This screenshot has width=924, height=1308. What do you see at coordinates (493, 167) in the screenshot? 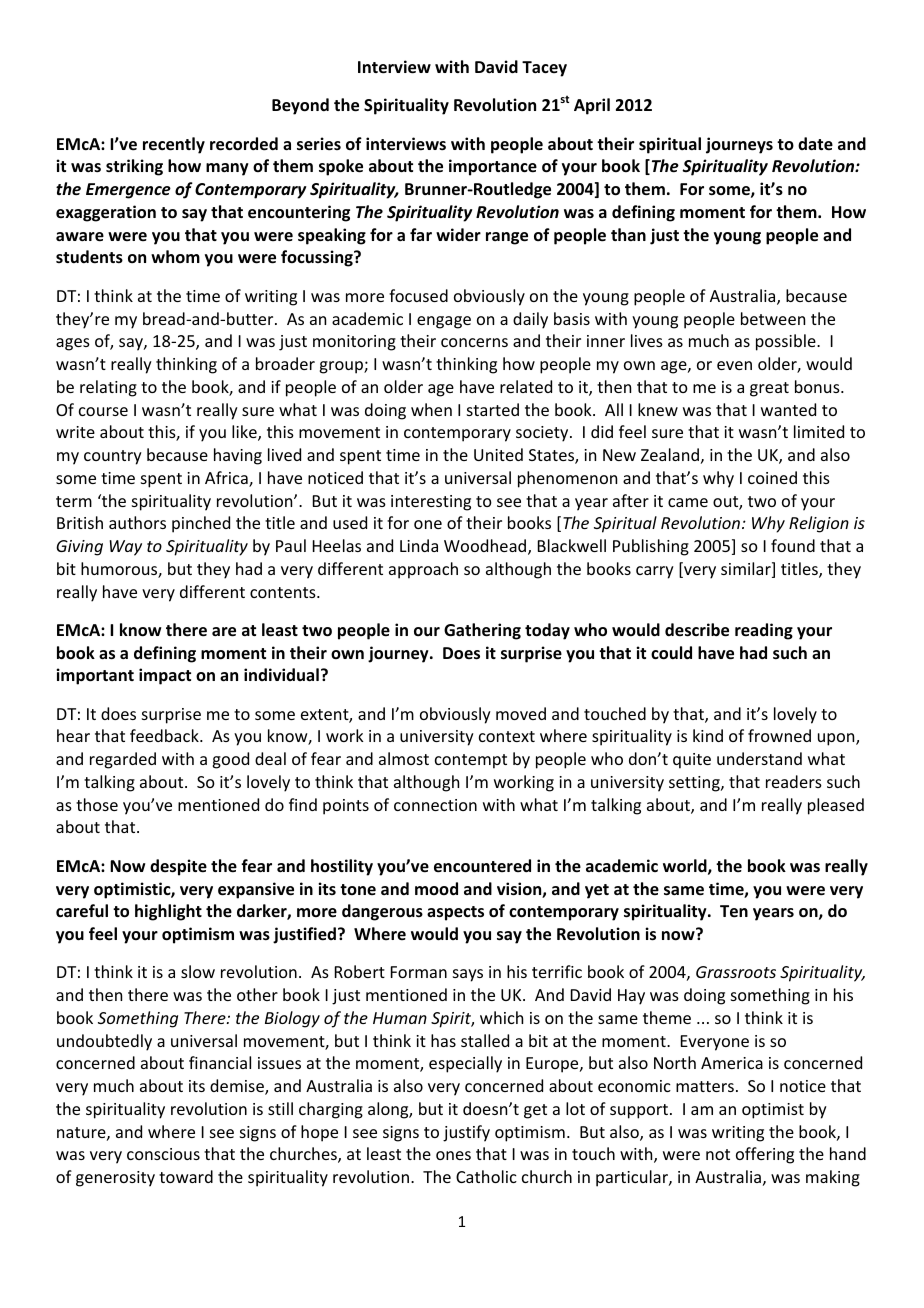
I see `importance` at bounding box center [493, 167].
